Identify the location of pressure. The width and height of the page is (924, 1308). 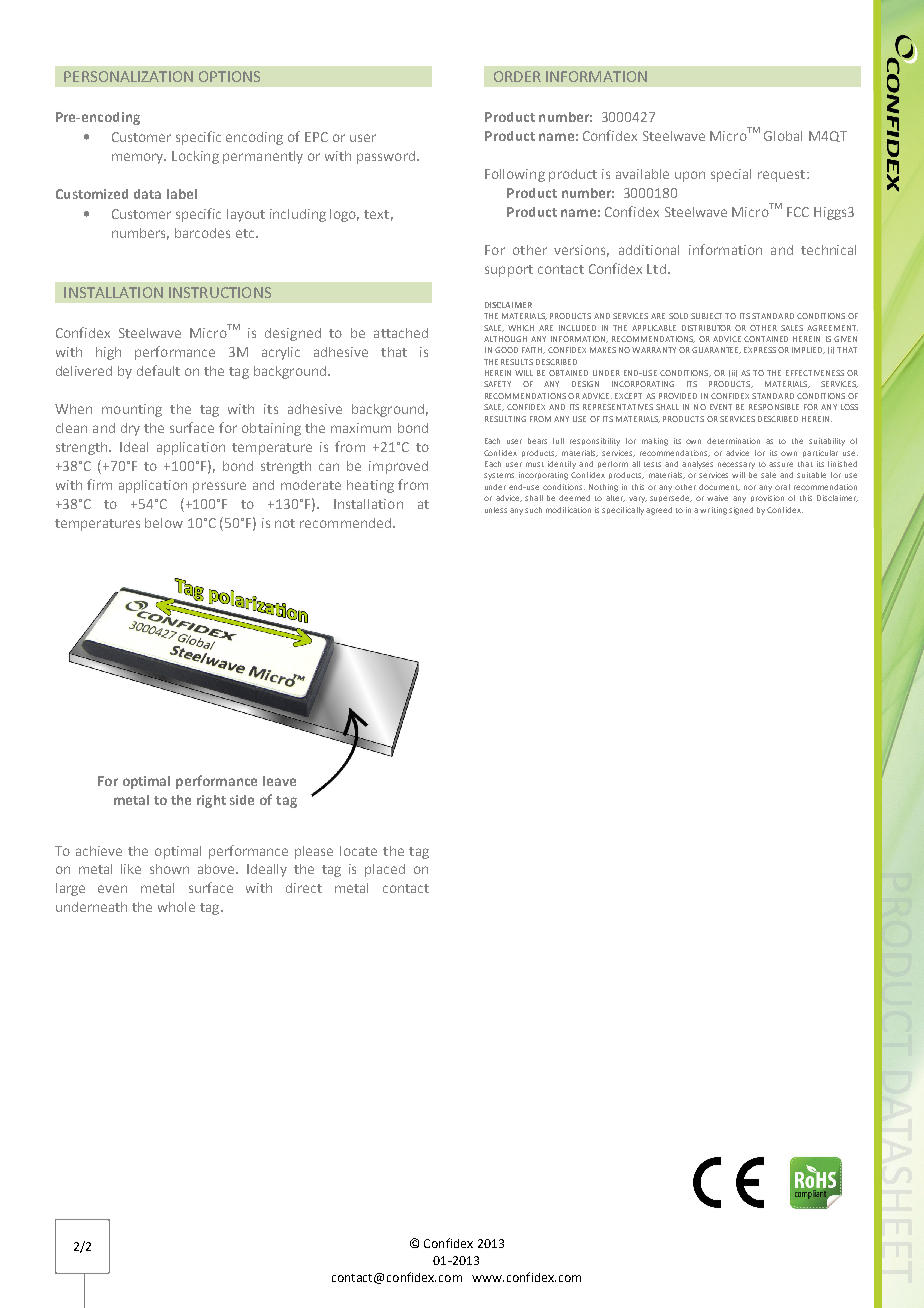
(219, 487).
